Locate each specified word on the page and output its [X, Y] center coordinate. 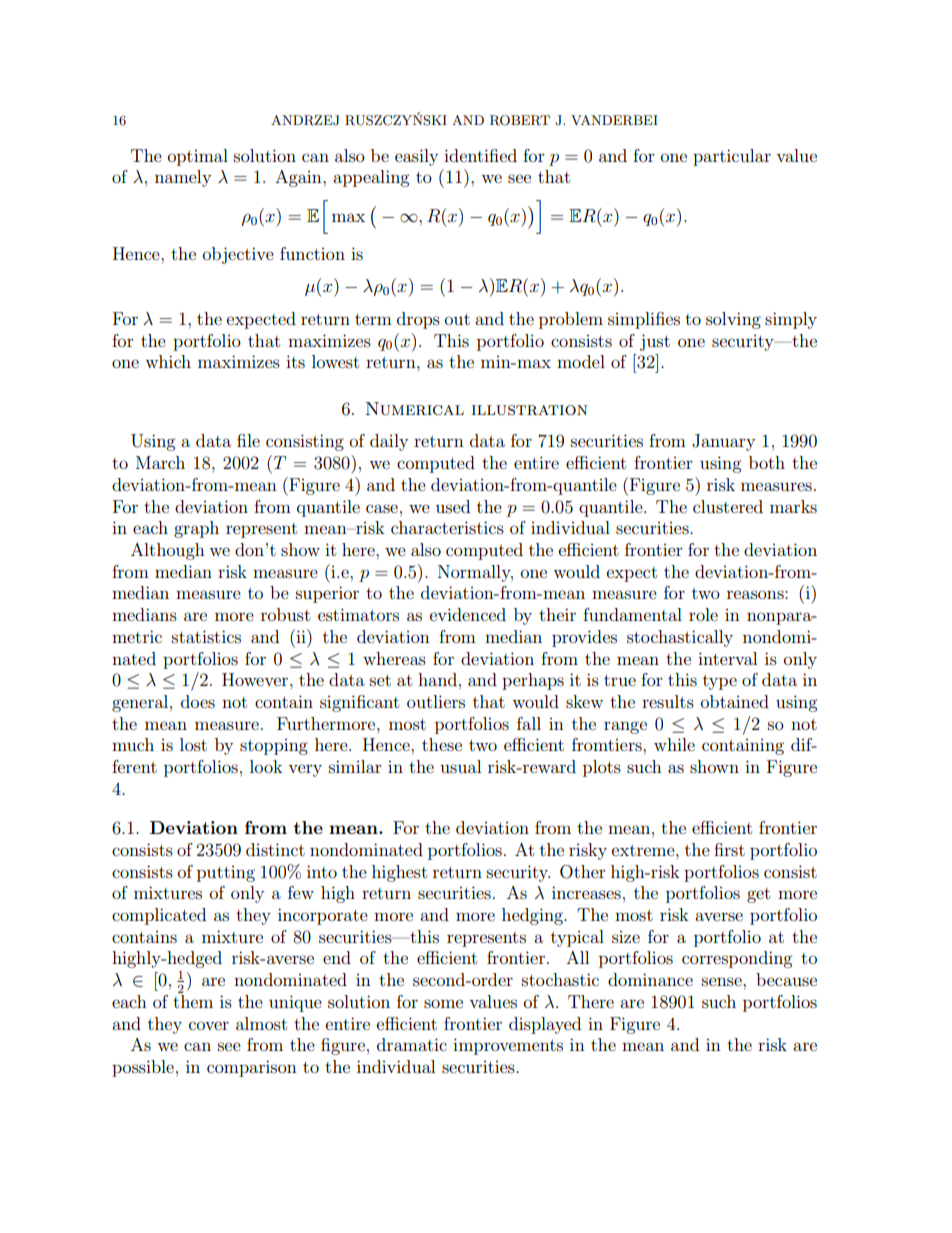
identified [480, 155]
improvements [508, 1046]
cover [209, 1025]
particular [732, 157]
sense [723, 981]
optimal [198, 157]
